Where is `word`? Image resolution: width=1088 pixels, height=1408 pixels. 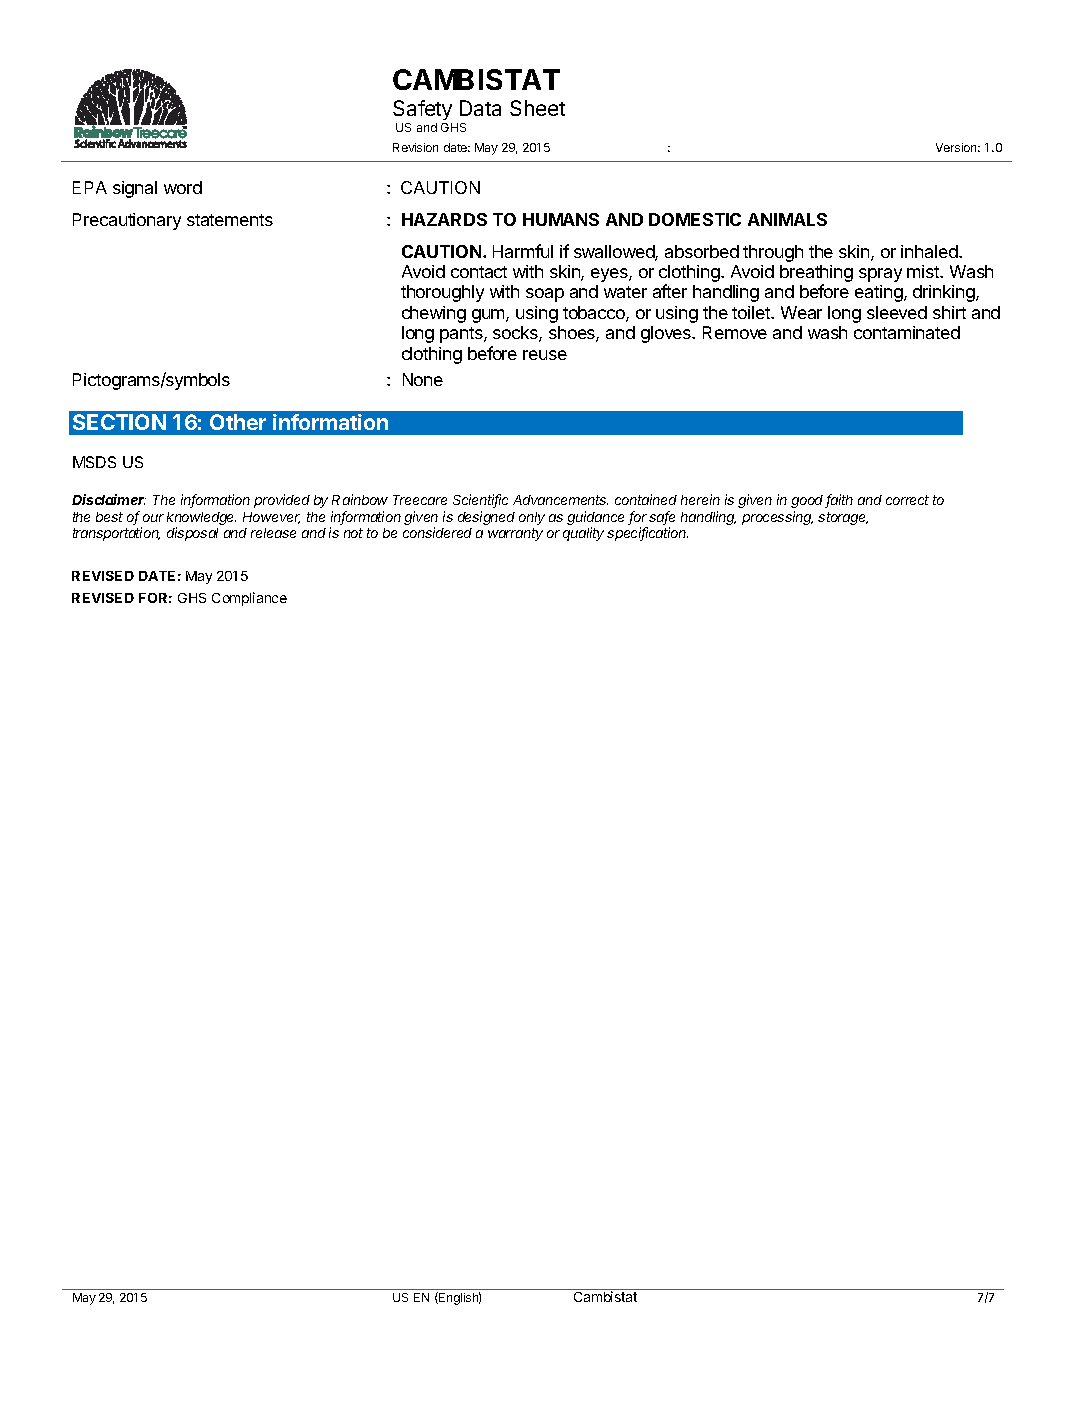 word is located at coordinates (183, 187).
